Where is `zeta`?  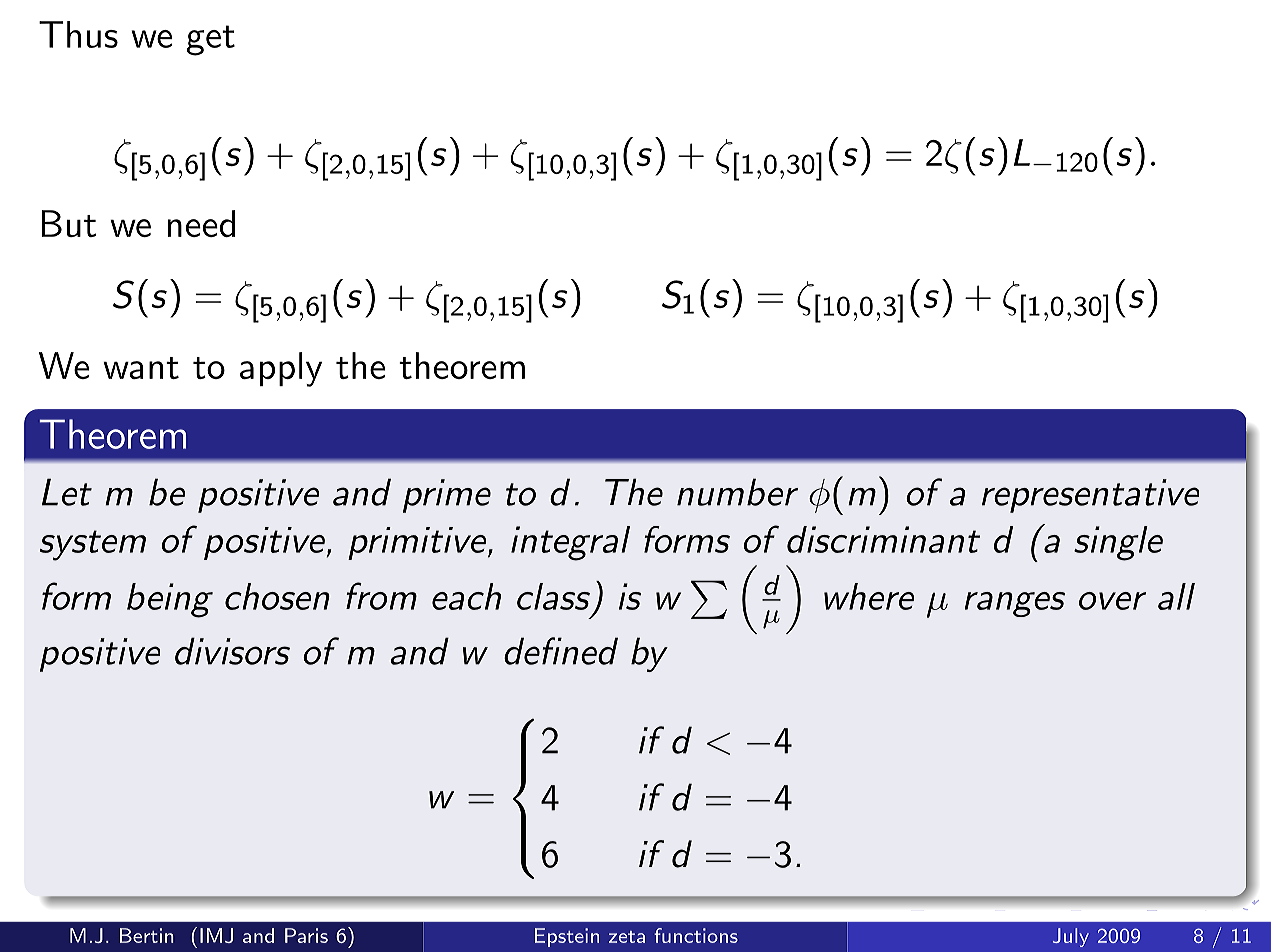
zeta is located at coordinates (627, 937).
